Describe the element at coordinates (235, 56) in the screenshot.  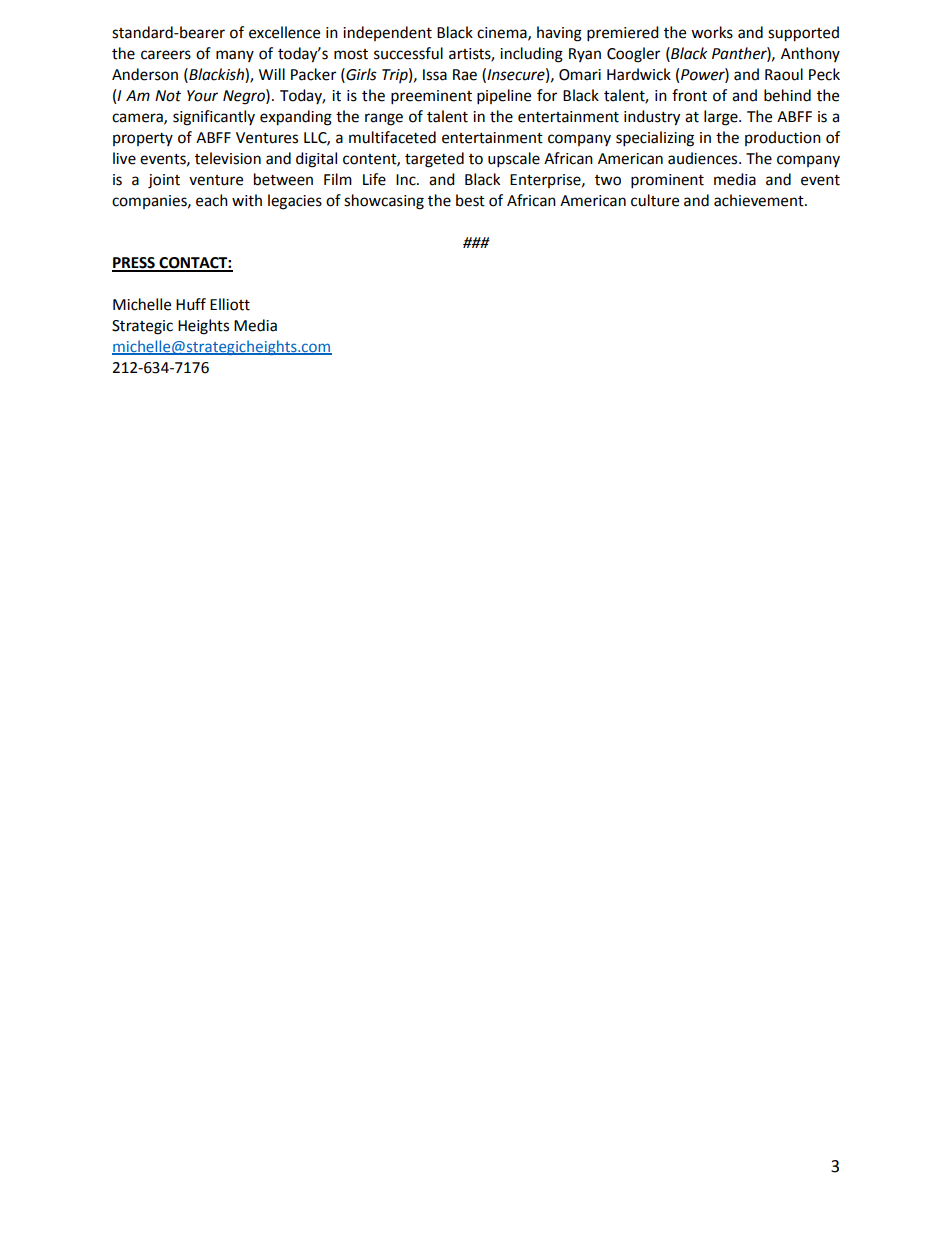
I see `many` at that location.
